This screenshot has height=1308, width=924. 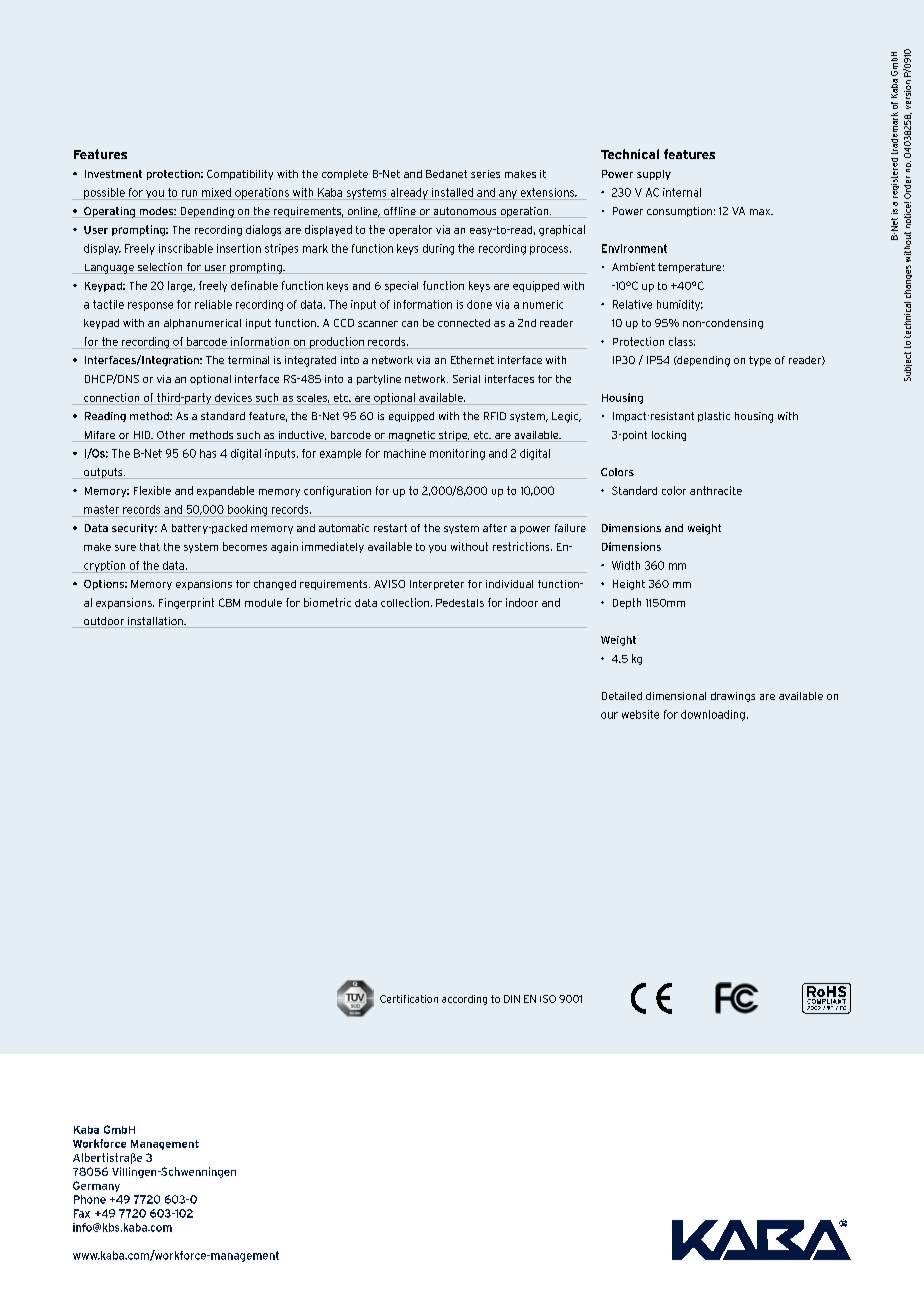 What do you see at coordinates (676, 696) in the screenshot?
I see `dimensional` at bounding box center [676, 696].
